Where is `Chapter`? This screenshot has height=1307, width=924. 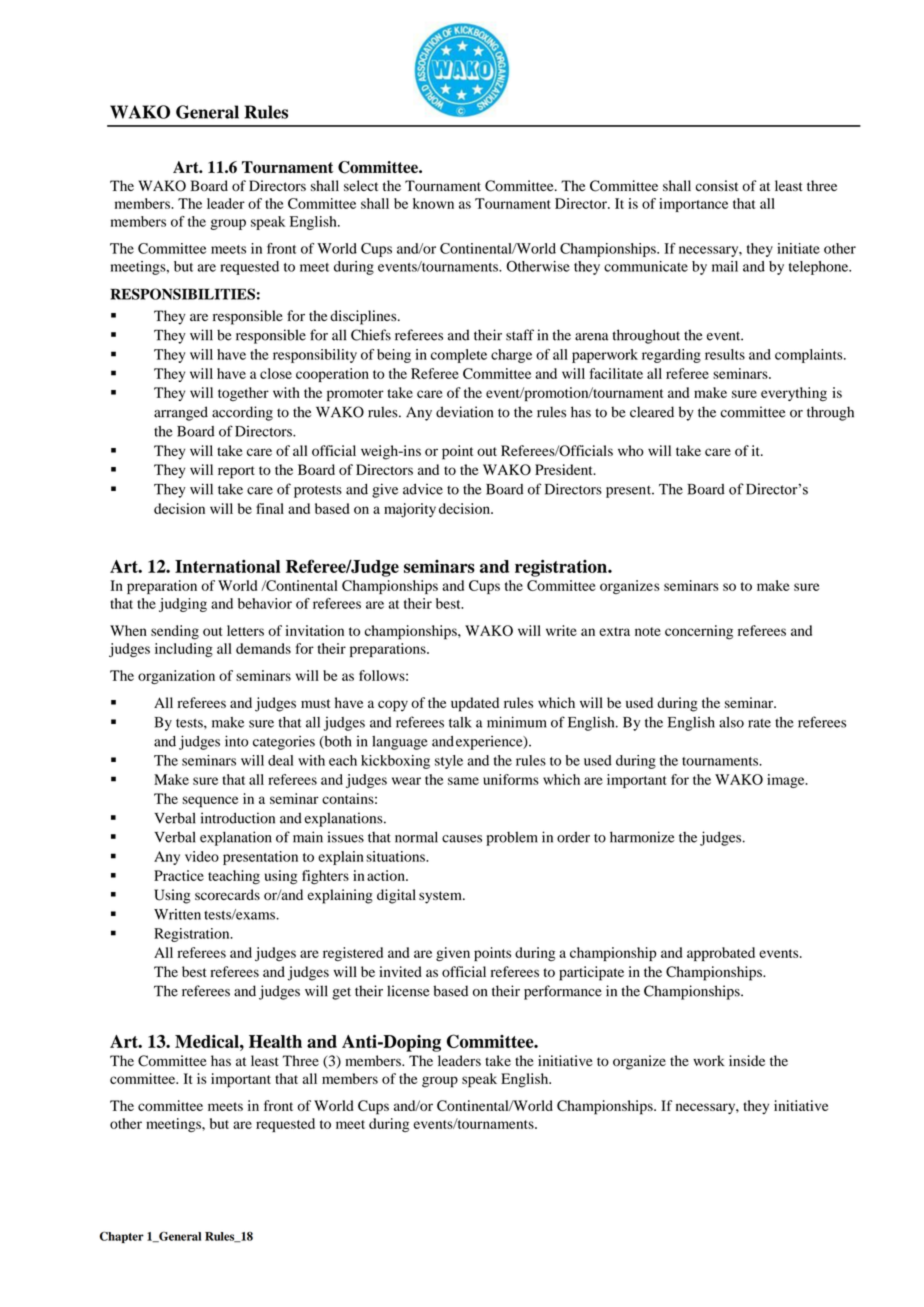 Chapter is located at coordinates (122, 1237).
